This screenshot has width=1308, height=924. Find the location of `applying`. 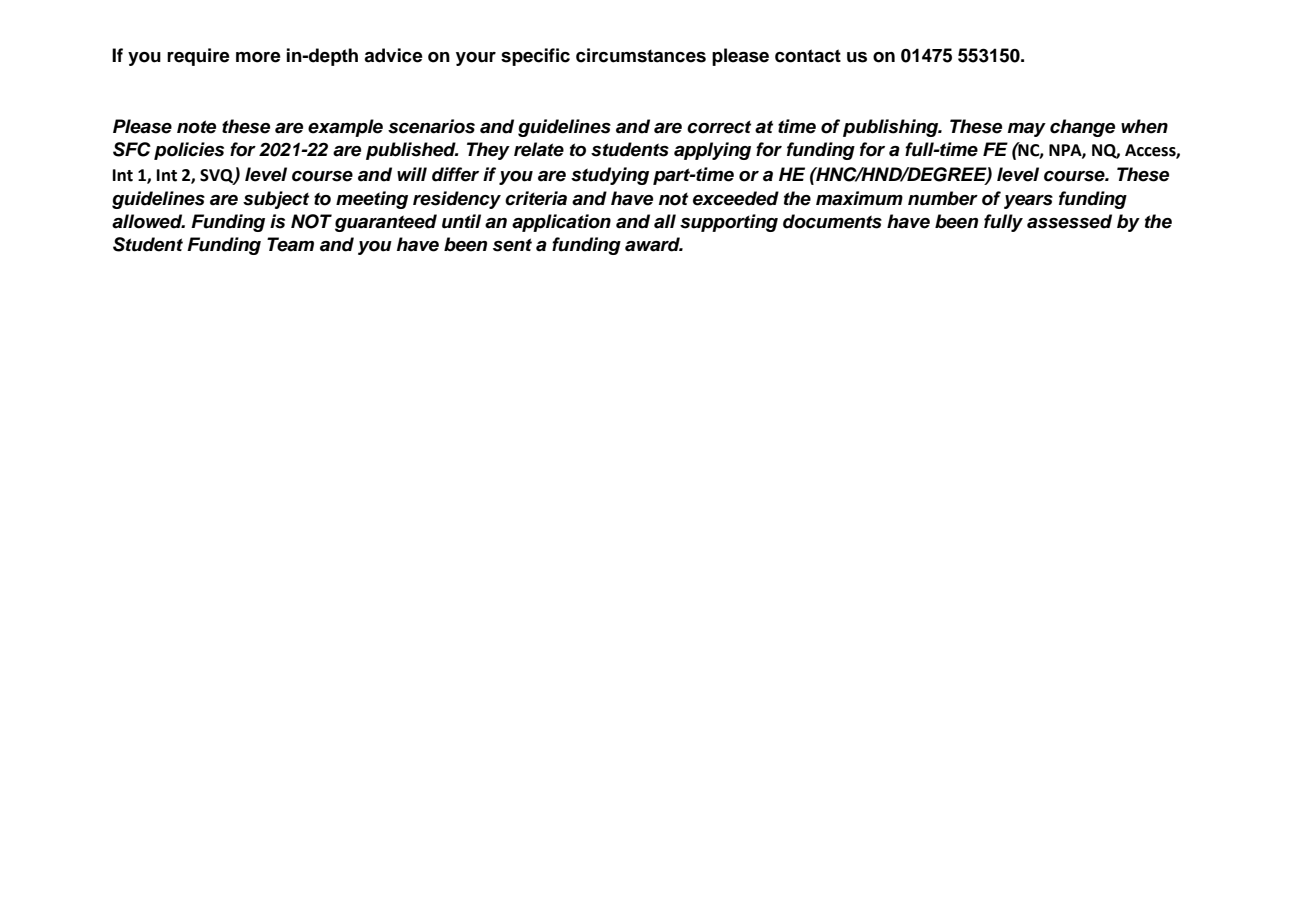

applying is located at coordinates (712, 151).
